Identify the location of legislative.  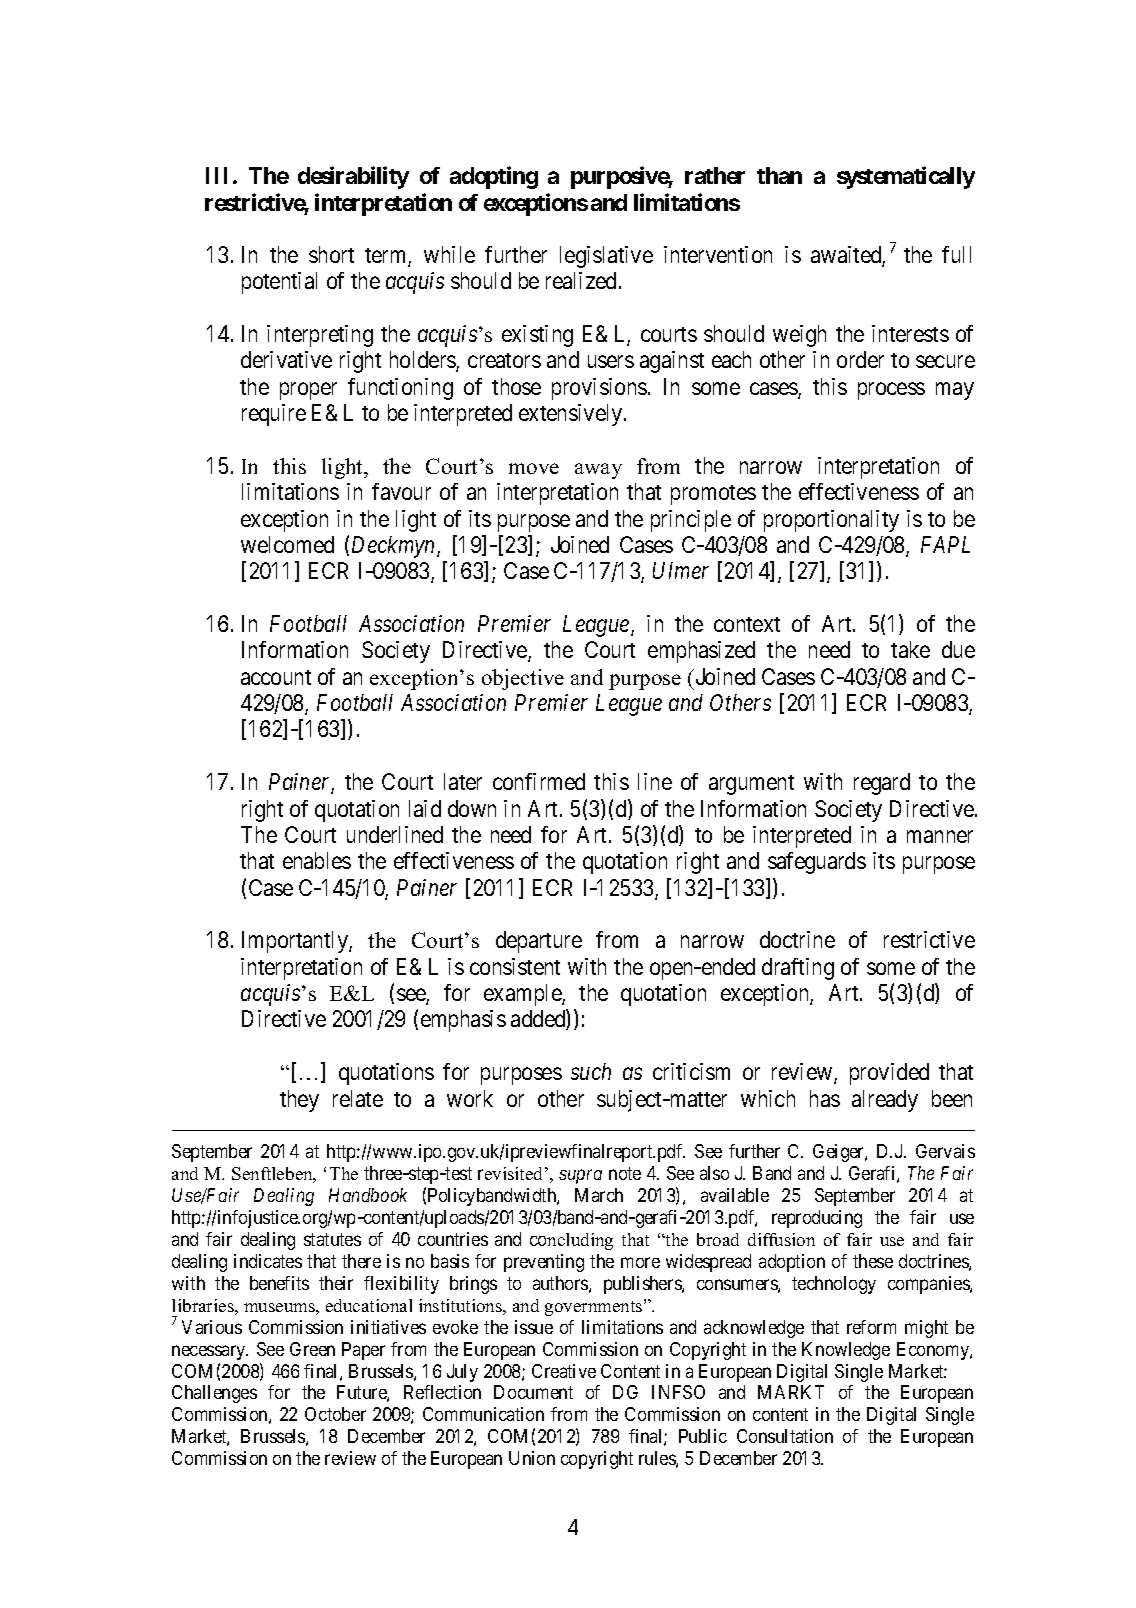
(606, 257).
